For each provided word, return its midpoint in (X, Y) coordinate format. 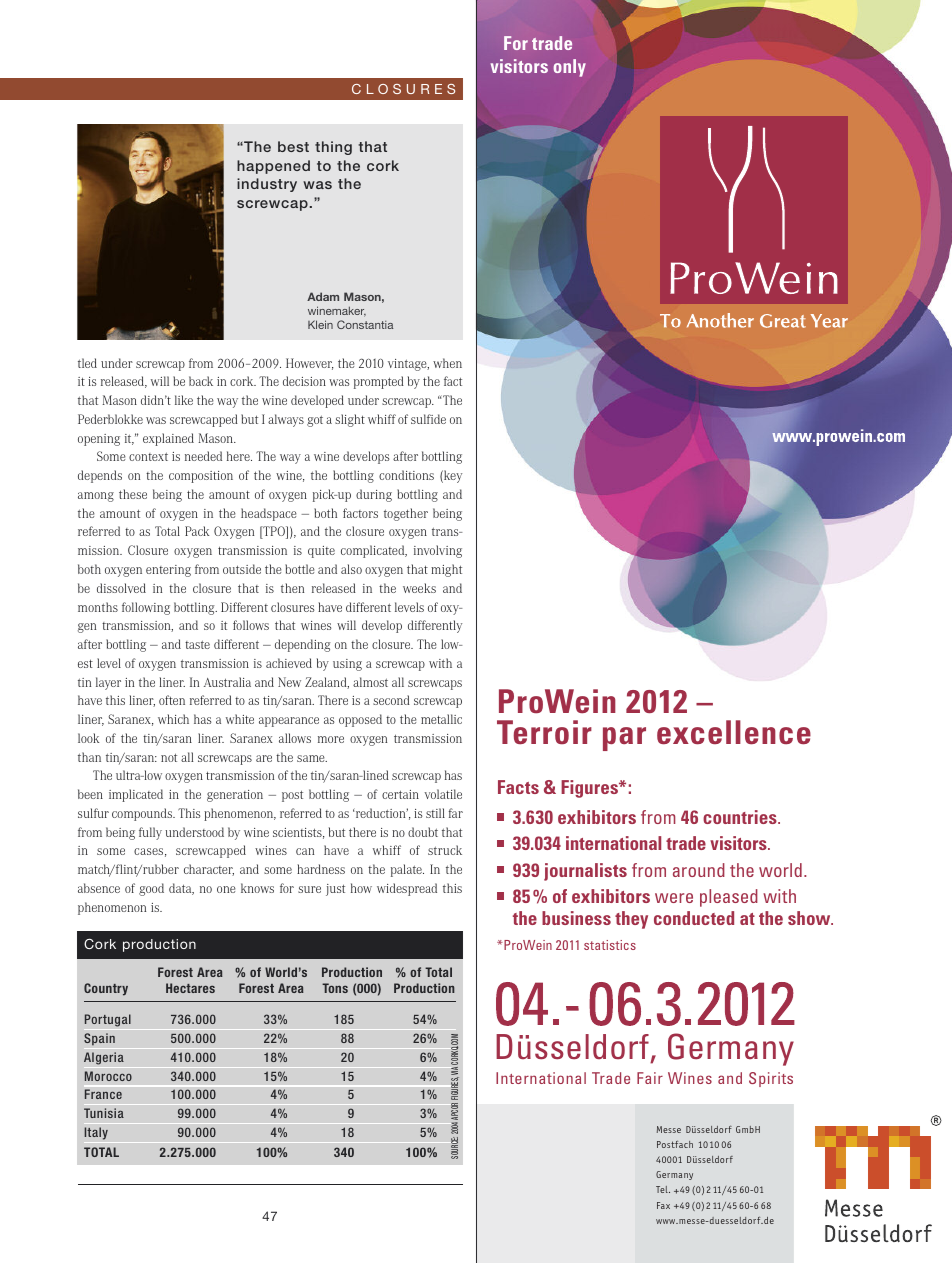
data (181, 889)
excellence (734, 732)
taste (197, 644)
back (201, 381)
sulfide (428, 419)
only (570, 68)
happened (273, 167)
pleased (729, 898)
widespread (407, 889)
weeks (419, 588)
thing (333, 148)
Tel (663, 1189)
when (447, 363)
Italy (96, 1133)
